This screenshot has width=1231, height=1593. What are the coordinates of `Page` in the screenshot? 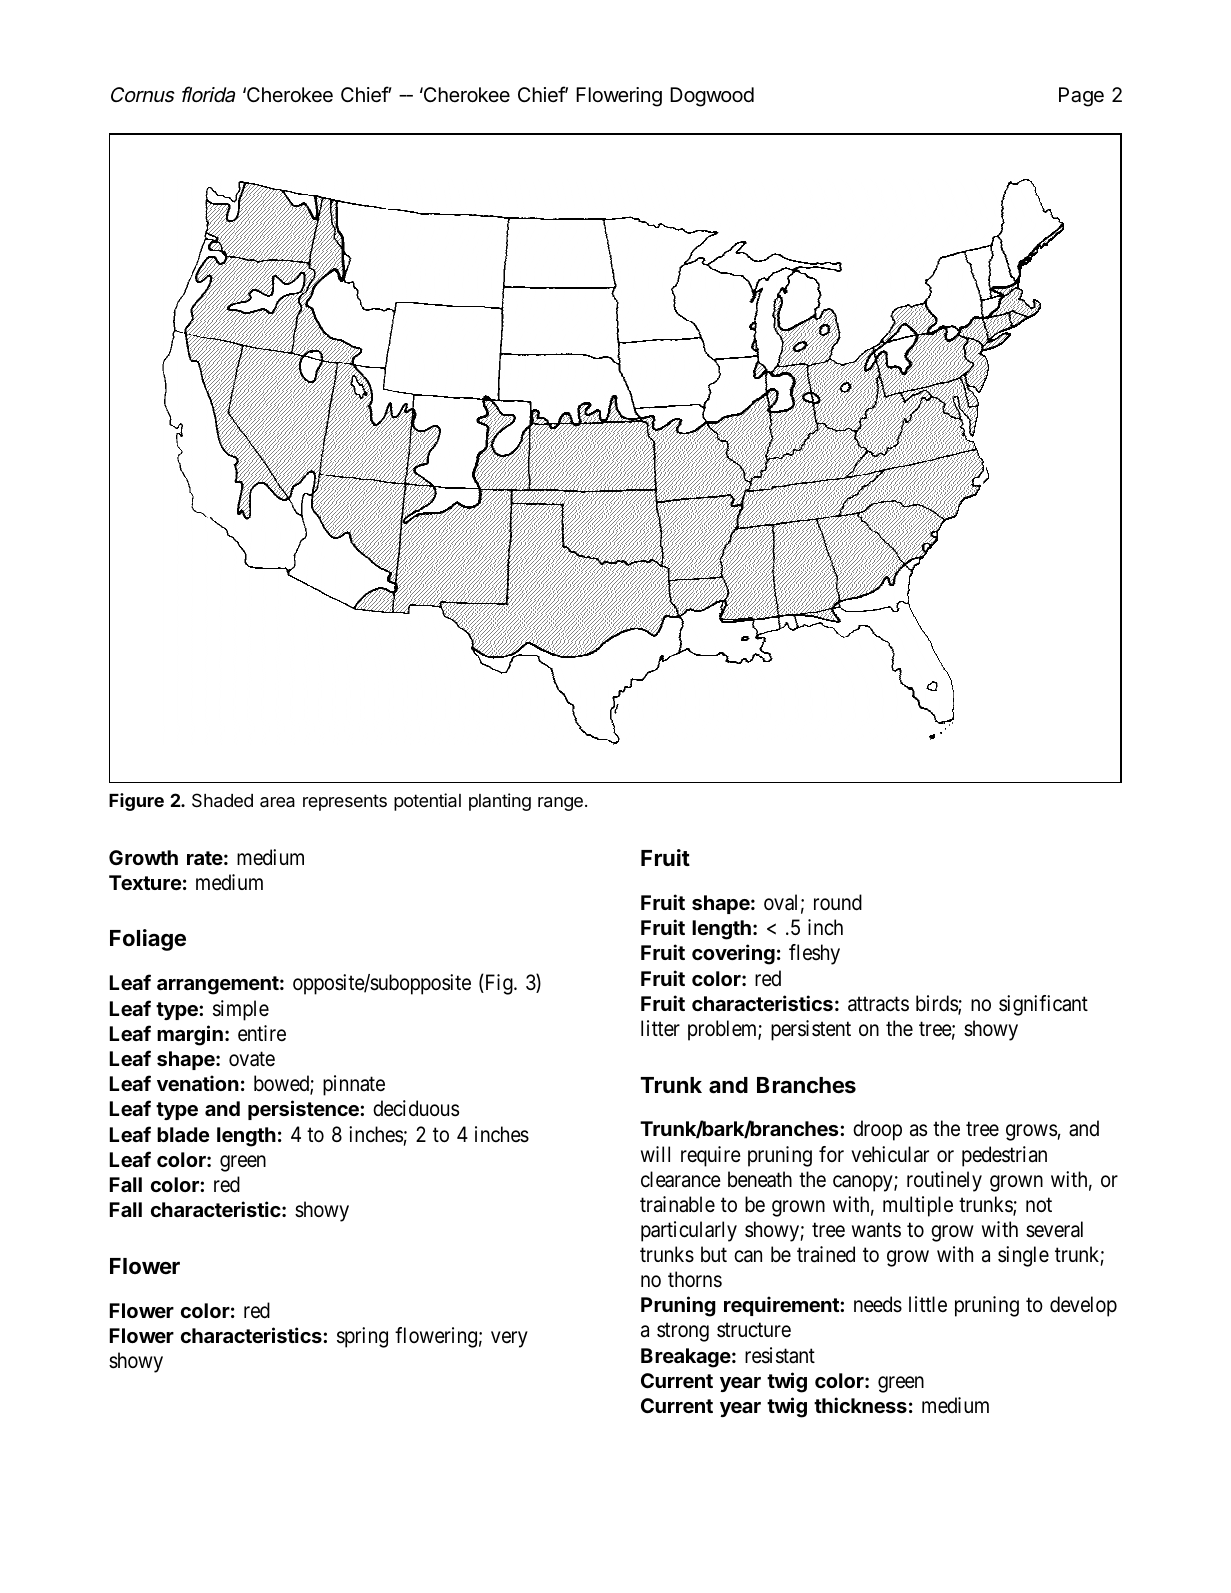 It's located at (1081, 97).
